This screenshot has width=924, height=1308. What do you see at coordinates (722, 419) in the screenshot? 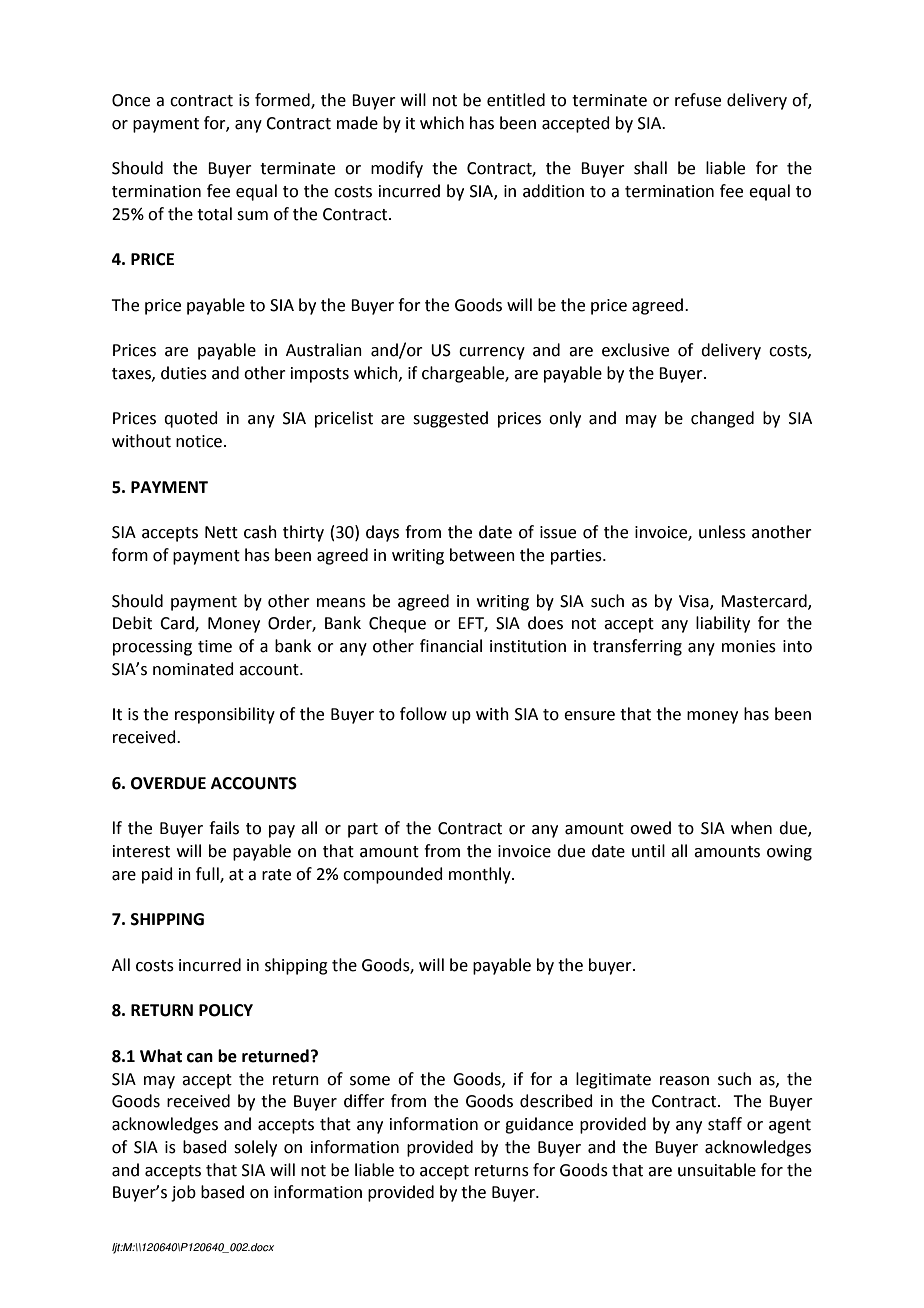
I see `changed` at bounding box center [722, 419].
